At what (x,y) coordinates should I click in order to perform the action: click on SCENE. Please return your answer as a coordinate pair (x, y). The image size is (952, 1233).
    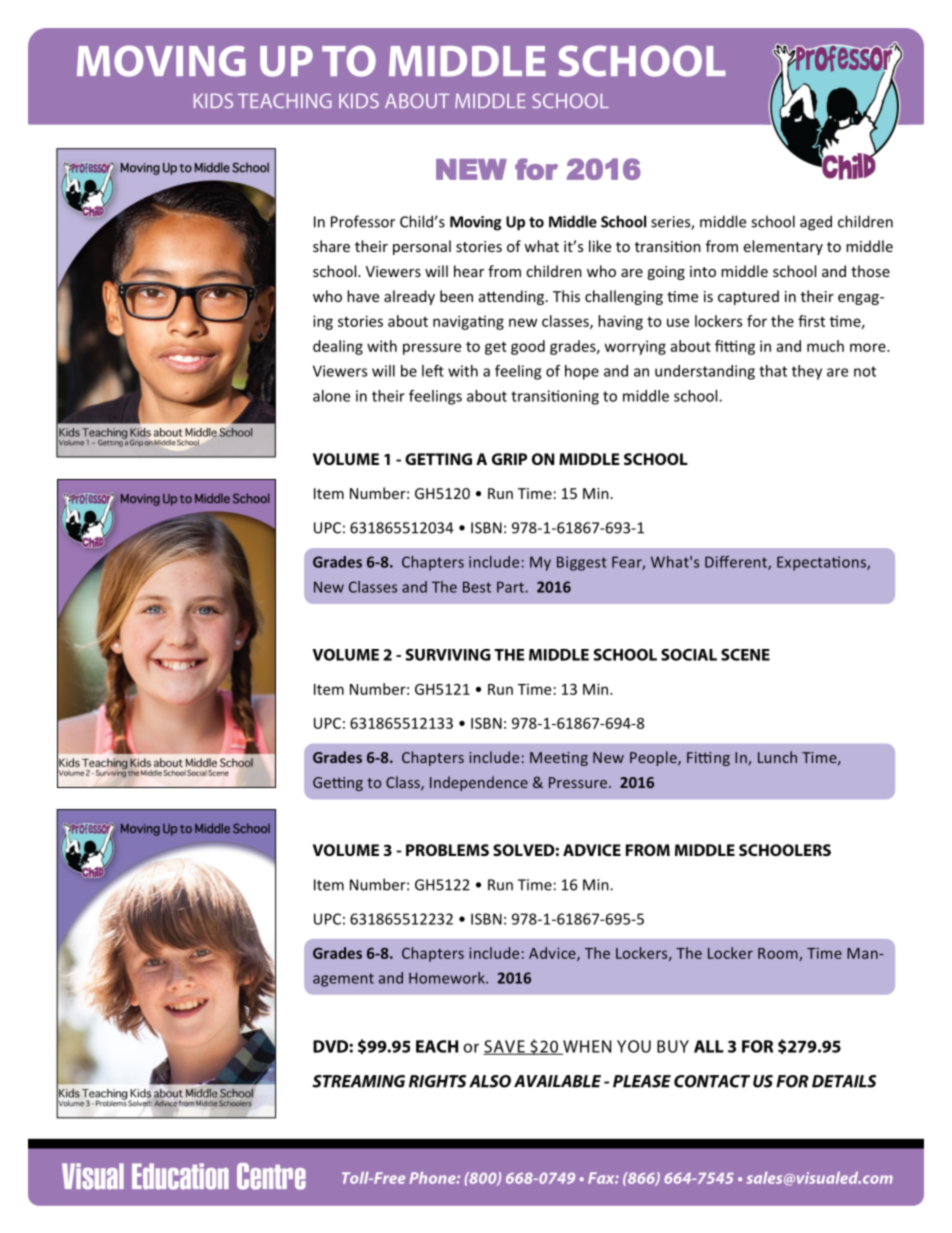
    Looking at the image, I should click on (745, 655).
